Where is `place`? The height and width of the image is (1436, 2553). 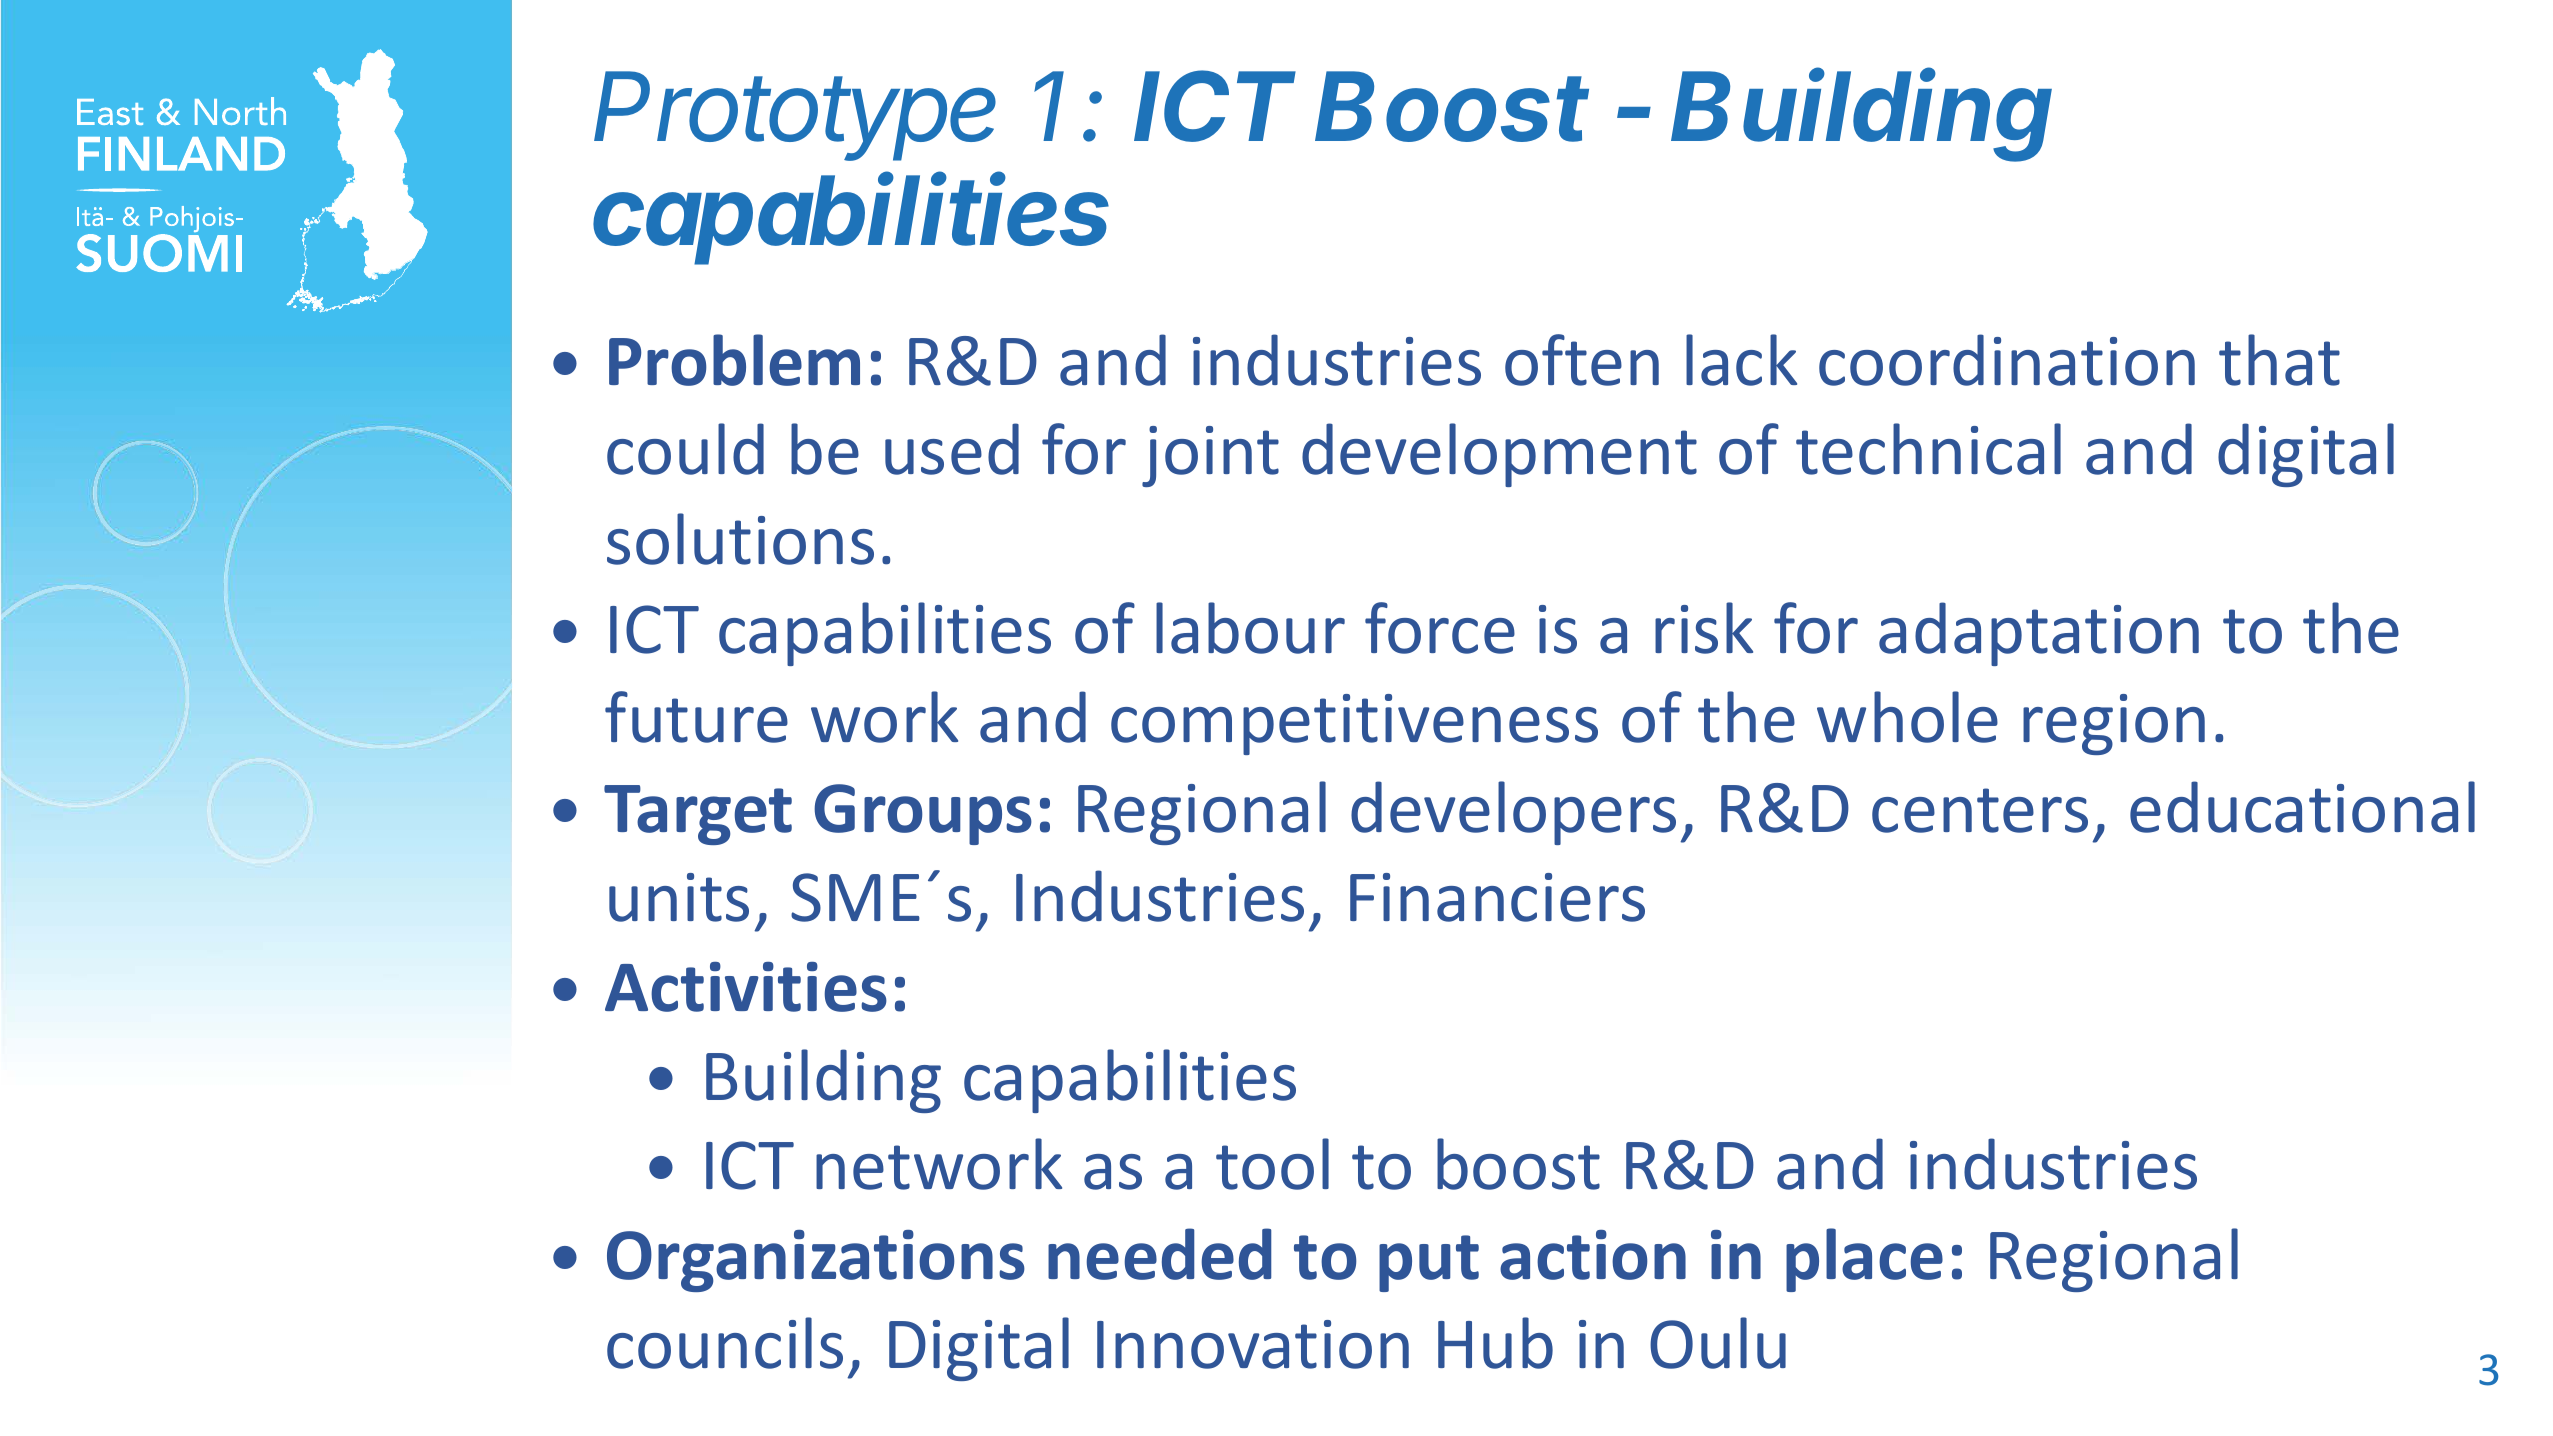
place is located at coordinates (1864, 1260).
